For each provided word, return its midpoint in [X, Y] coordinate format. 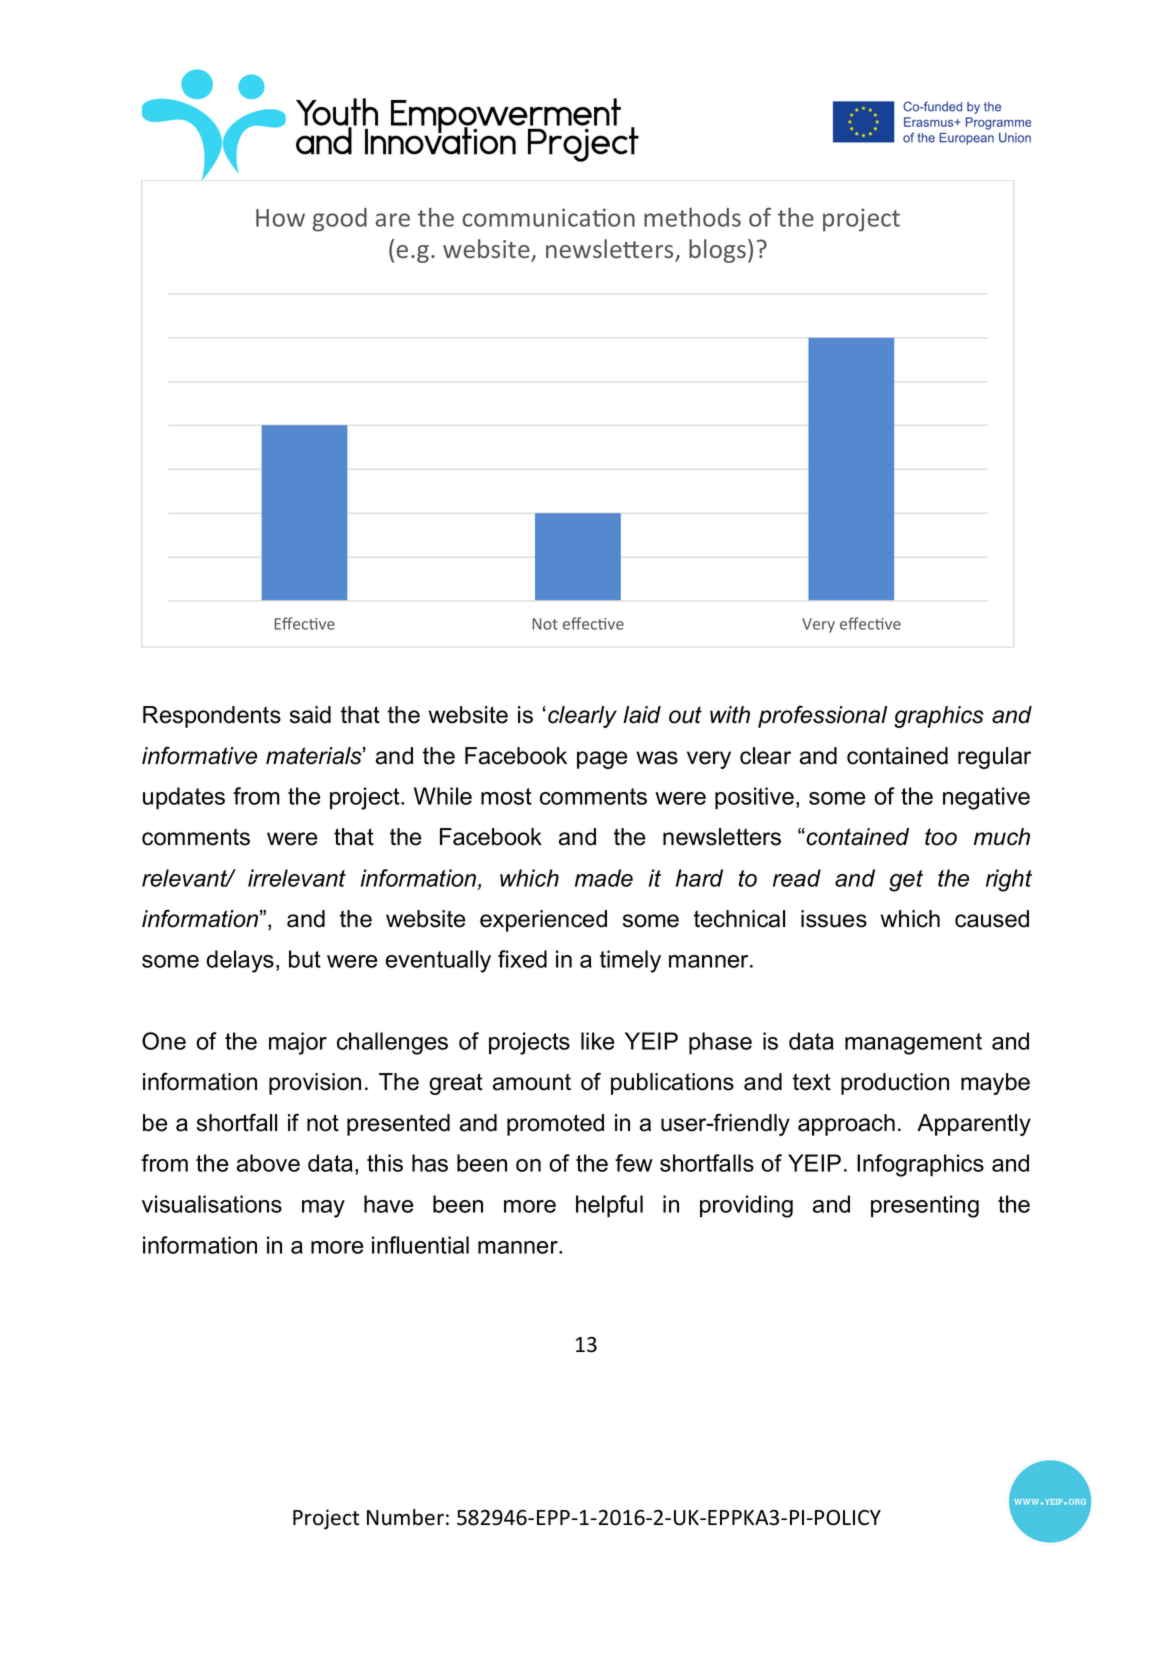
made [604, 878]
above [268, 1163]
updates [184, 798]
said [310, 715]
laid [642, 715]
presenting [925, 1206]
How [280, 218]
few [634, 1163]
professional [822, 716]
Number [405, 1517]
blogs [717, 251]
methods [692, 217]
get [906, 881]
